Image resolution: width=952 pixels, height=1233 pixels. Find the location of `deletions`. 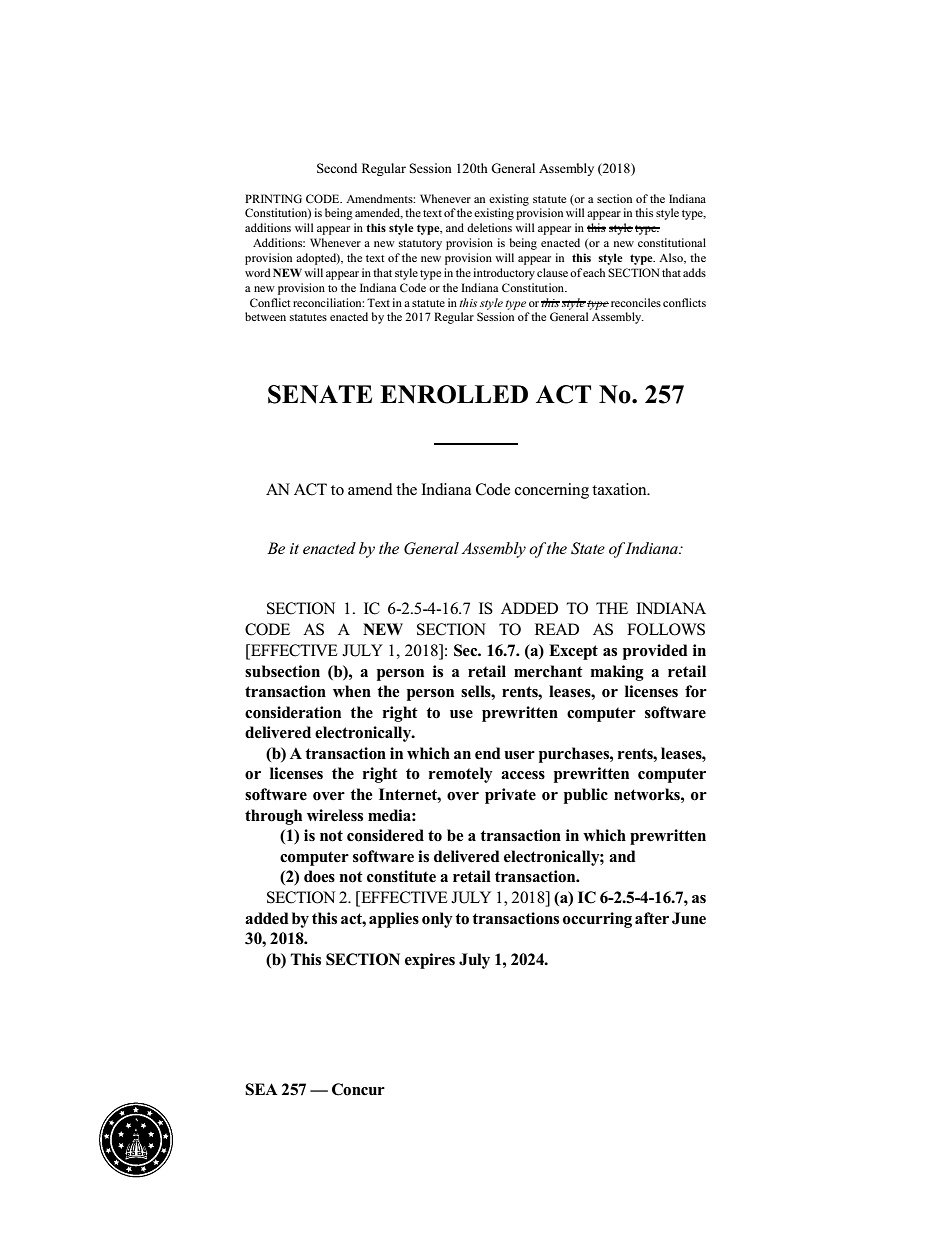

deletions is located at coordinates (489, 227).
